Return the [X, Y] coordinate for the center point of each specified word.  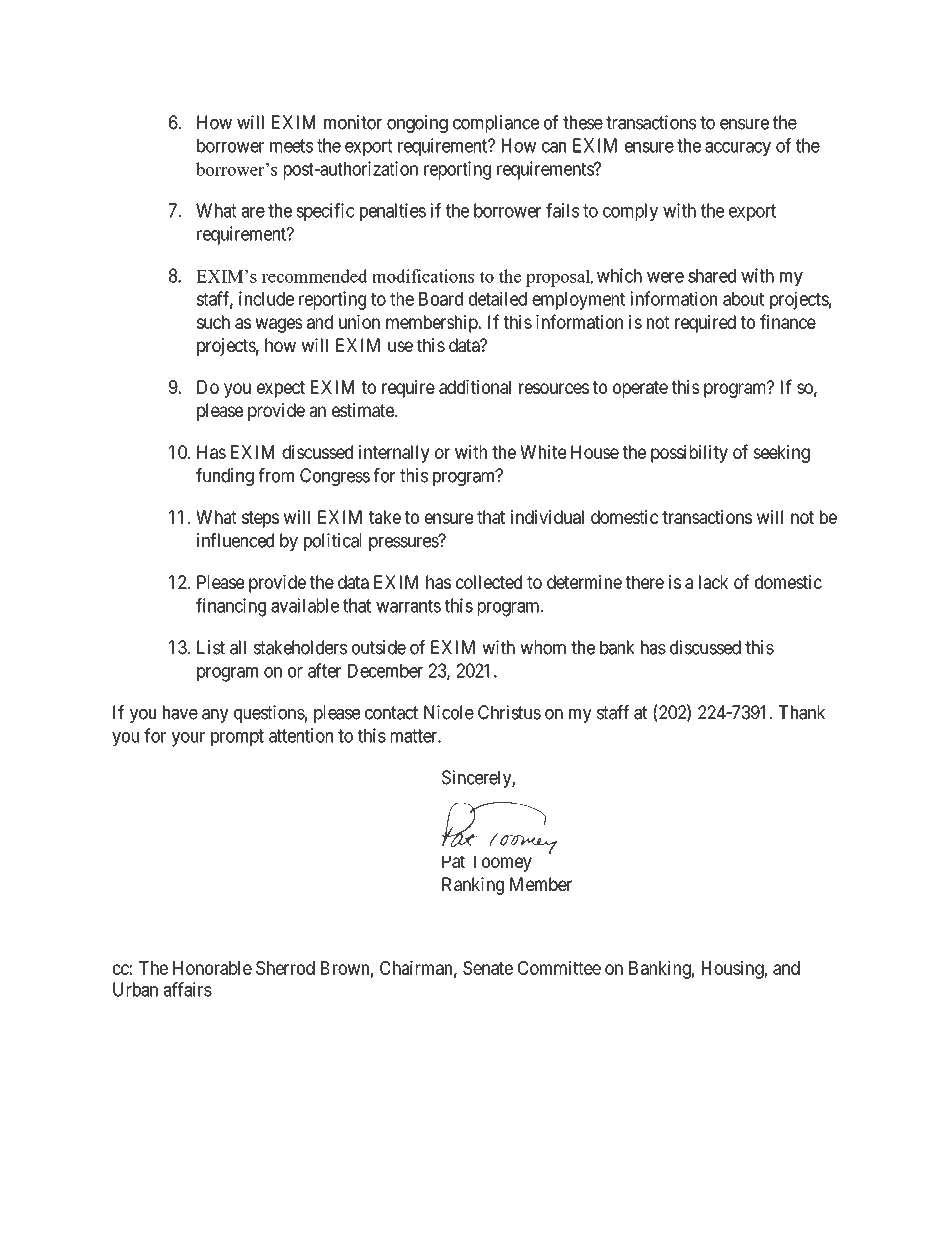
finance [788, 321]
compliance [496, 124]
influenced [235, 540]
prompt [237, 737]
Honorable [212, 968]
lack [714, 582]
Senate [488, 968]
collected [489, 582]
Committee [559, 967]
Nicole [449, 712]
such [213, 322]
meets [291, 146]
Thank [802, 712]
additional [475, 387]
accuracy [738, 149]
